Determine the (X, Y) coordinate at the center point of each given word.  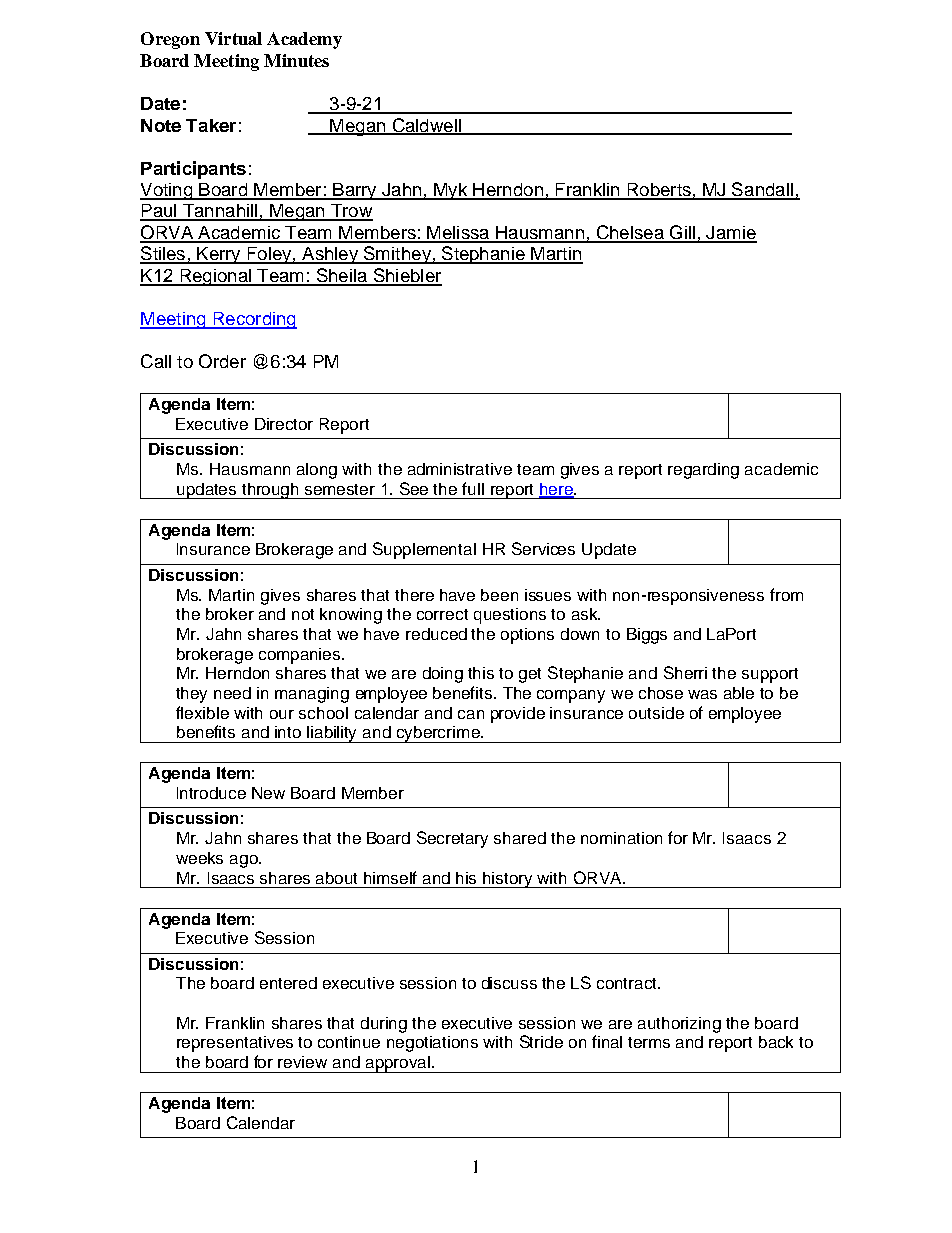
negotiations (432, 1044)
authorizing (679, 1025)
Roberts (659, 191)
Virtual (233, 38)
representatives (235, 1044)
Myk (451, 191)
